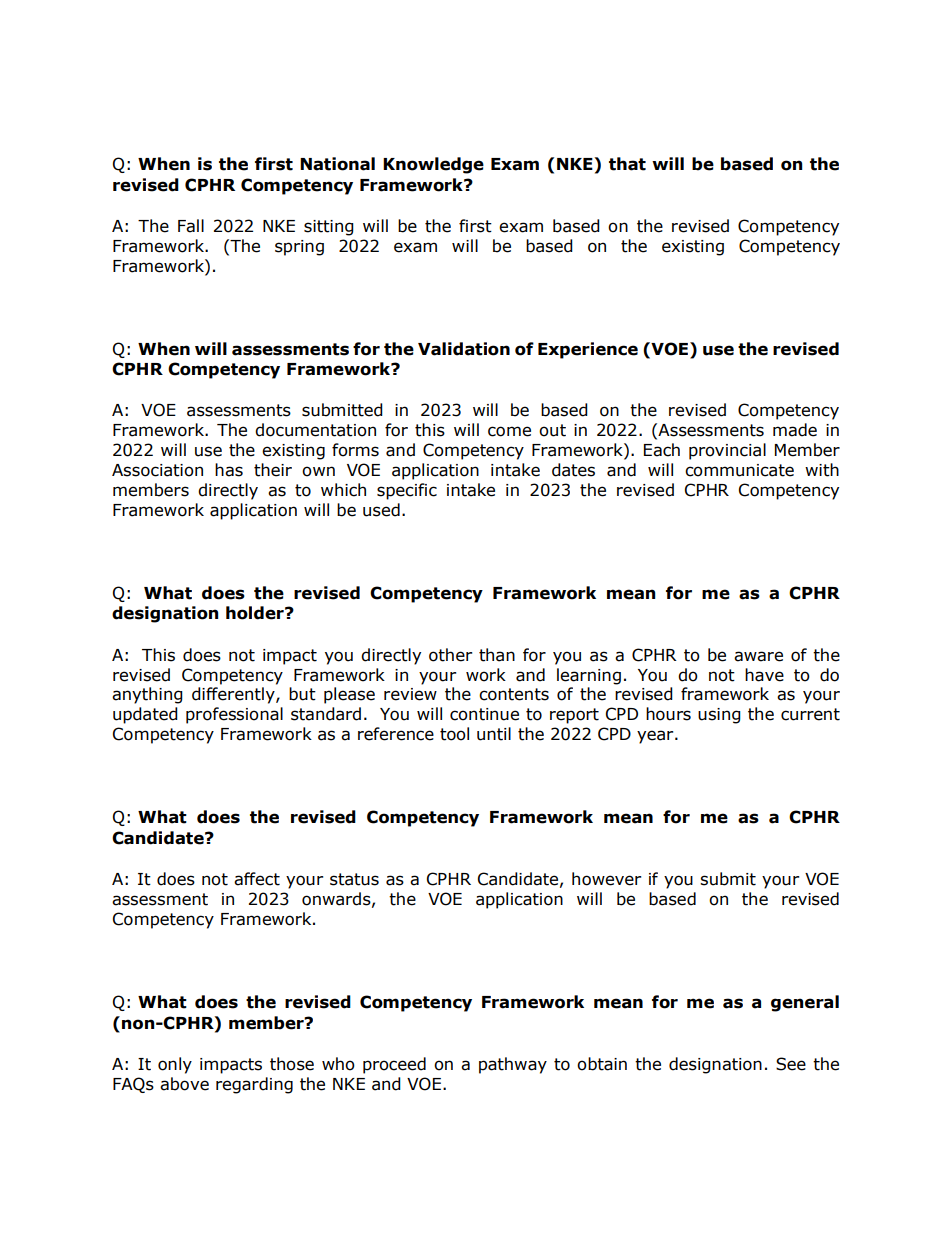  What do you see at coordinates (791, 1064) in the document?
I see `See` at bounding box center [791, 1064].
